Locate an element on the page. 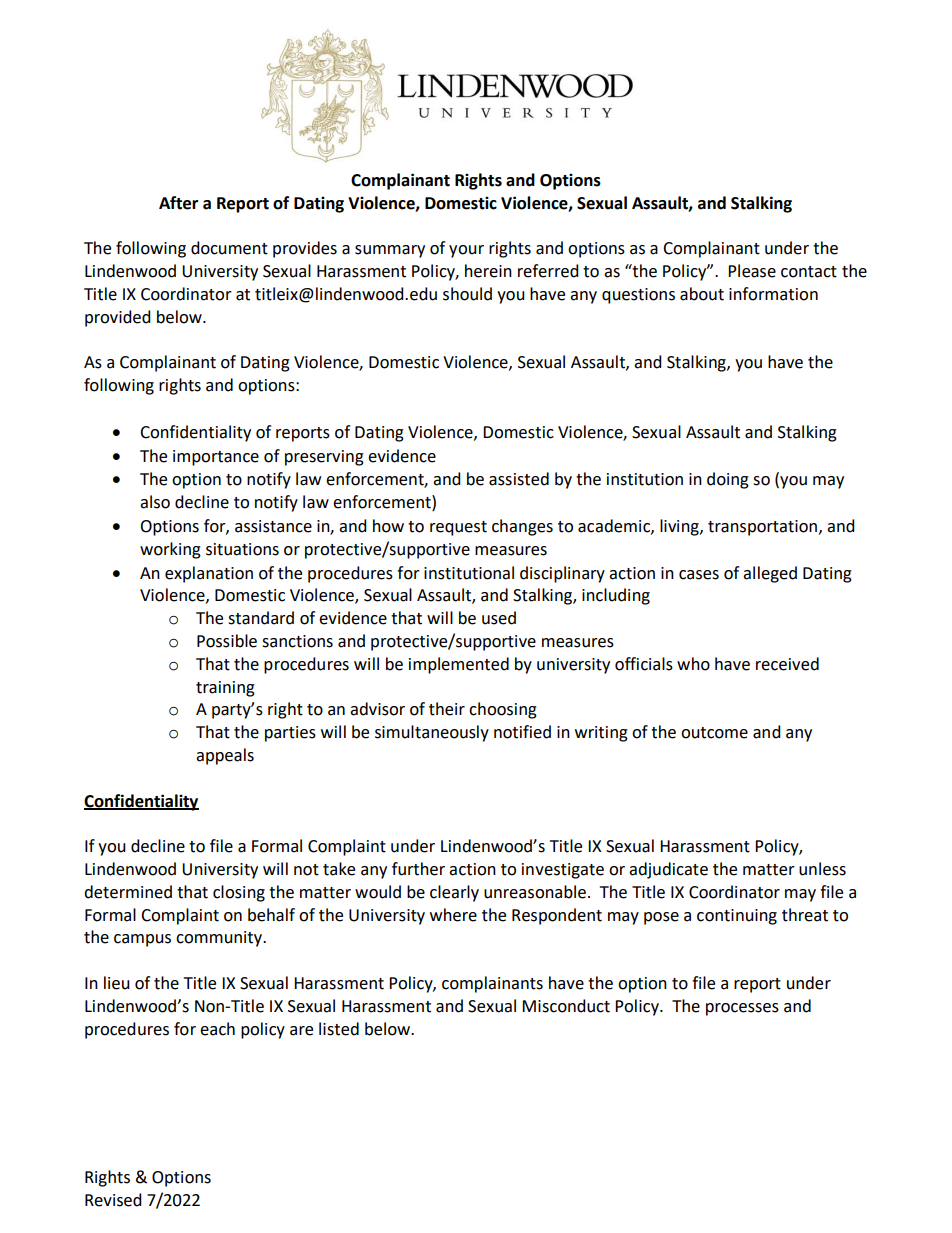  importance is located at coordinates (216, 458).
